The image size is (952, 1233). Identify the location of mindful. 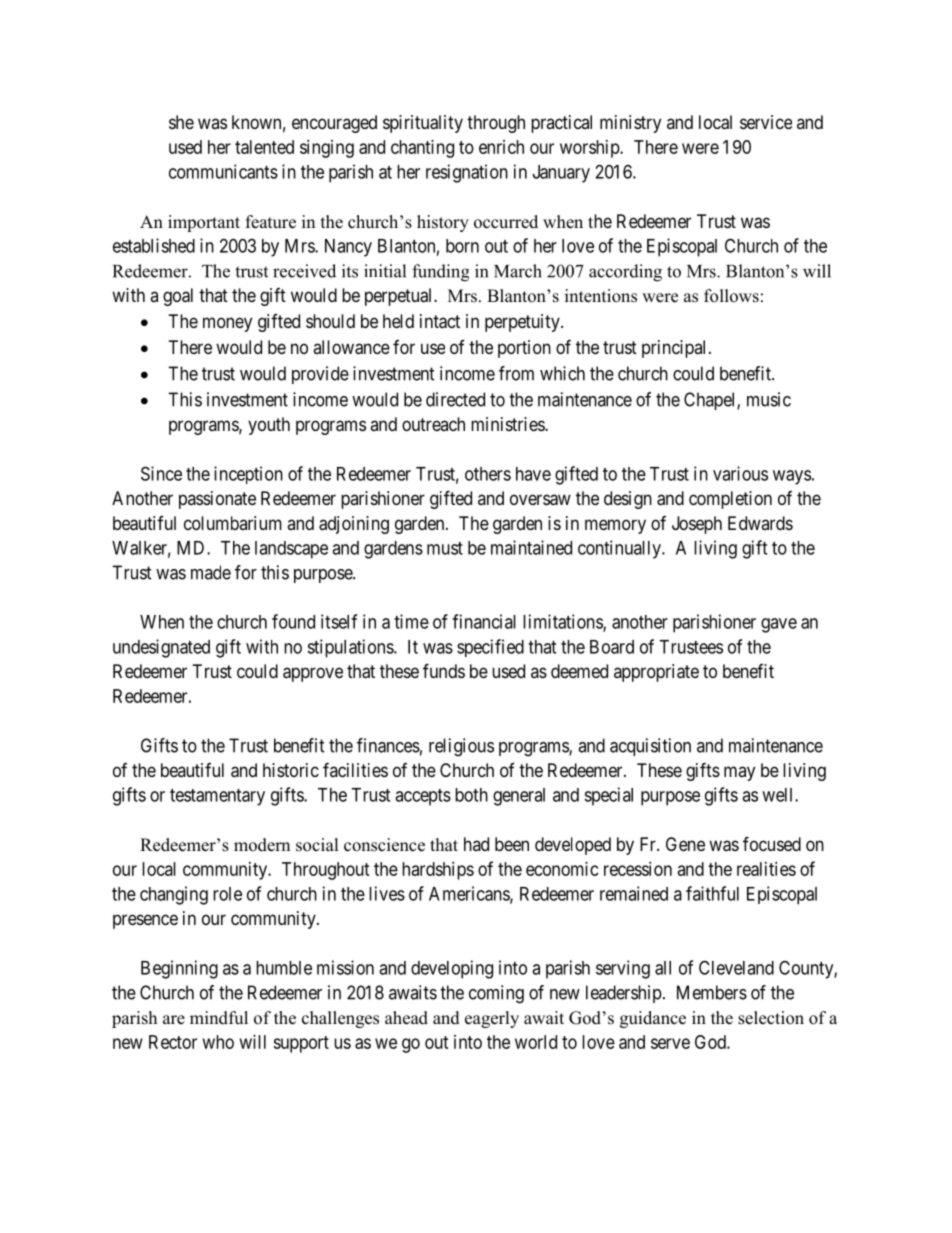
(219, 1018).
